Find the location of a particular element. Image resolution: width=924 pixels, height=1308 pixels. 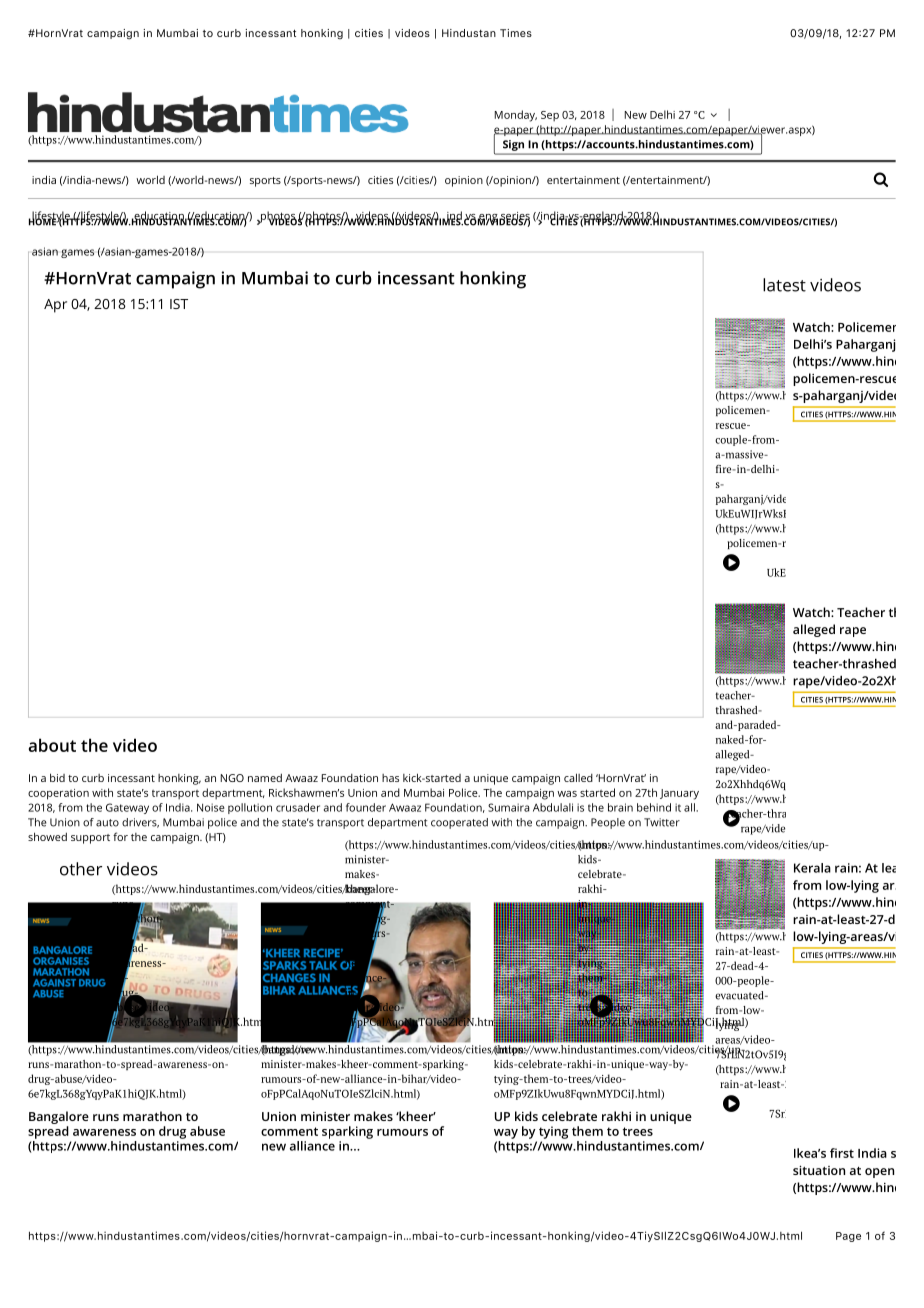

Twitter is located at coordinates (662, 822).
